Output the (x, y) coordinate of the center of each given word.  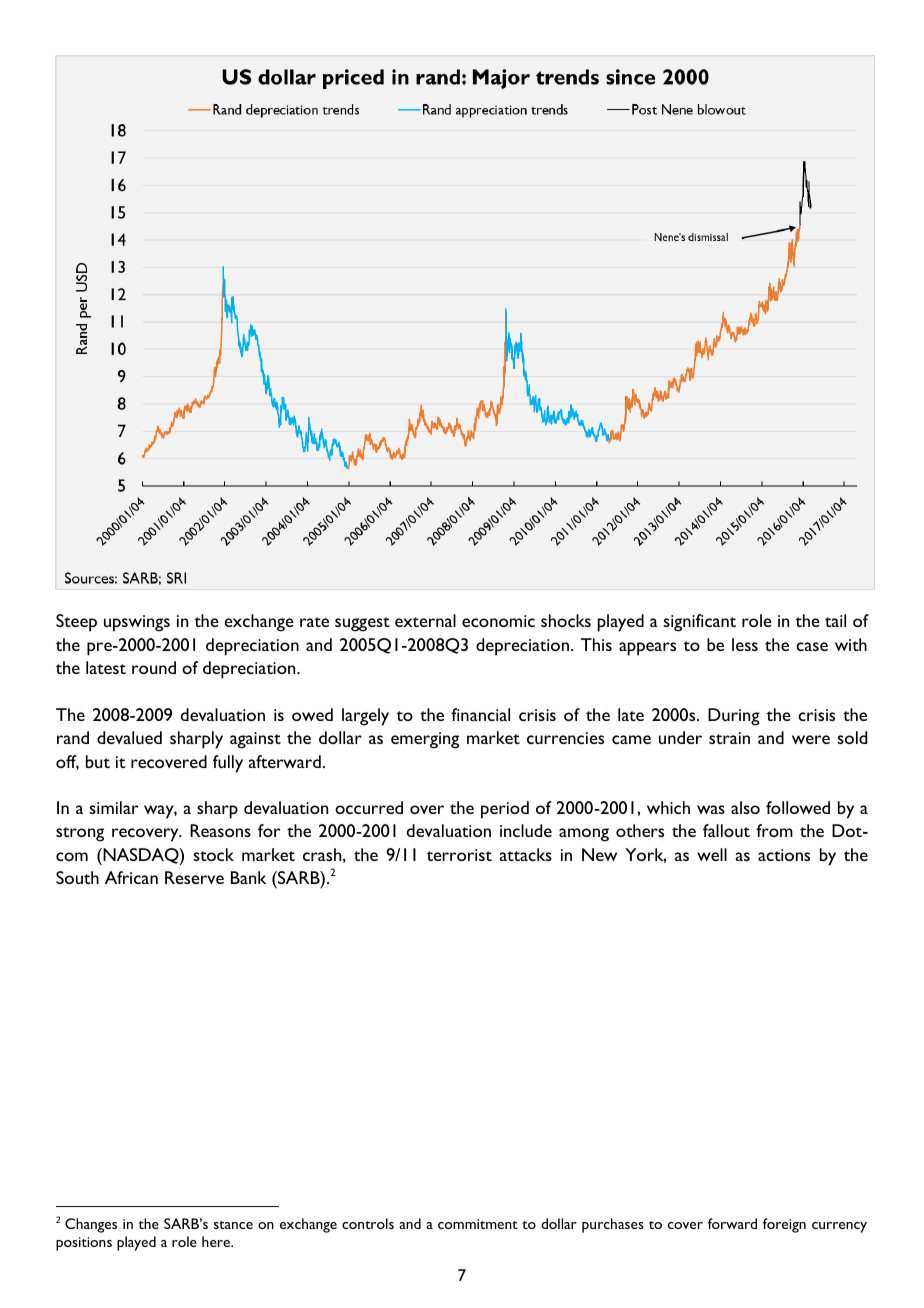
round (154, 667)
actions (784, 855)
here (217, 1241)
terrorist (459, 855)
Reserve (194, 877)
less (745, 644)
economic (498, 621)
